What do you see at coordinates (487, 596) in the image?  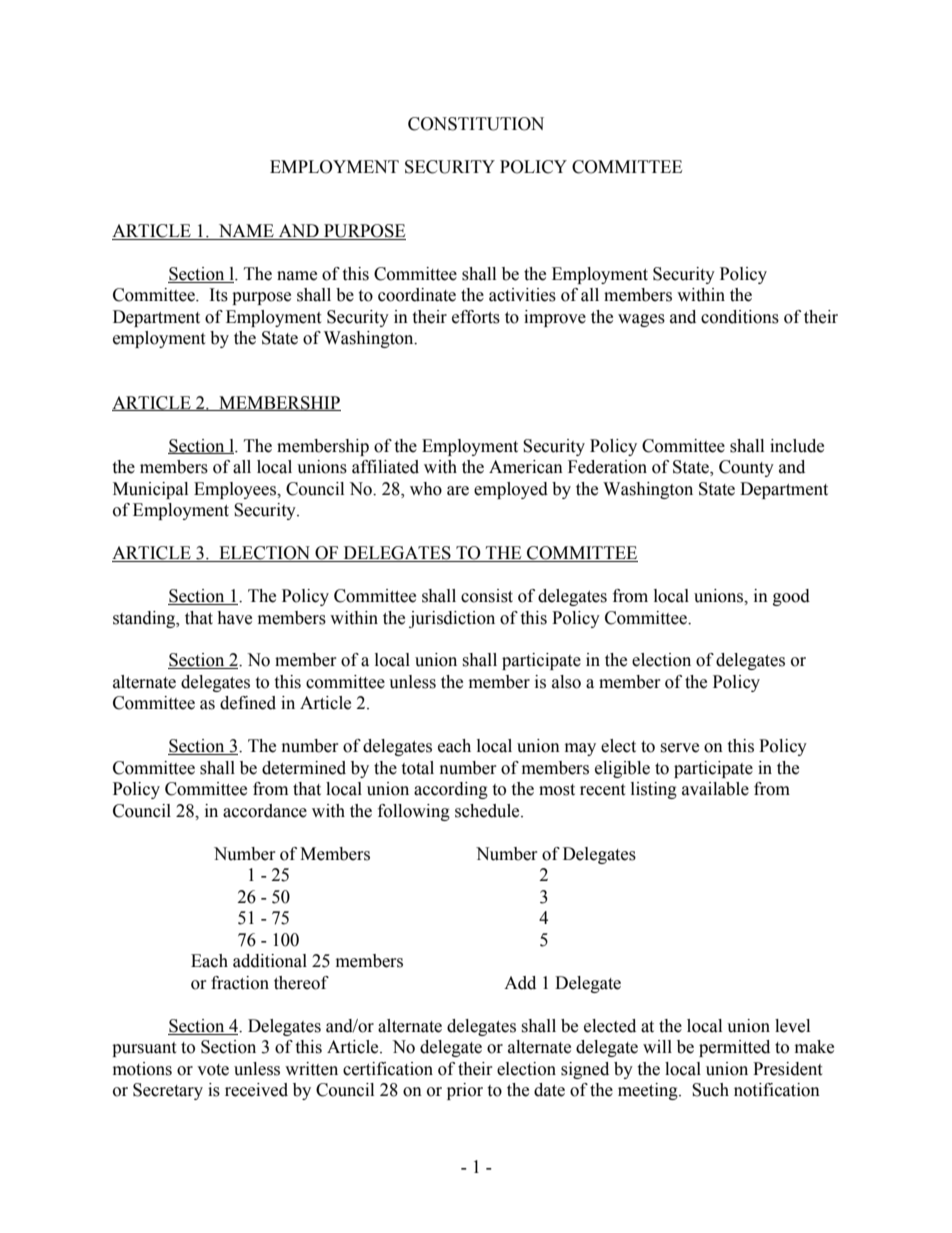 I see `consist` at bounding box center [487, 596].
